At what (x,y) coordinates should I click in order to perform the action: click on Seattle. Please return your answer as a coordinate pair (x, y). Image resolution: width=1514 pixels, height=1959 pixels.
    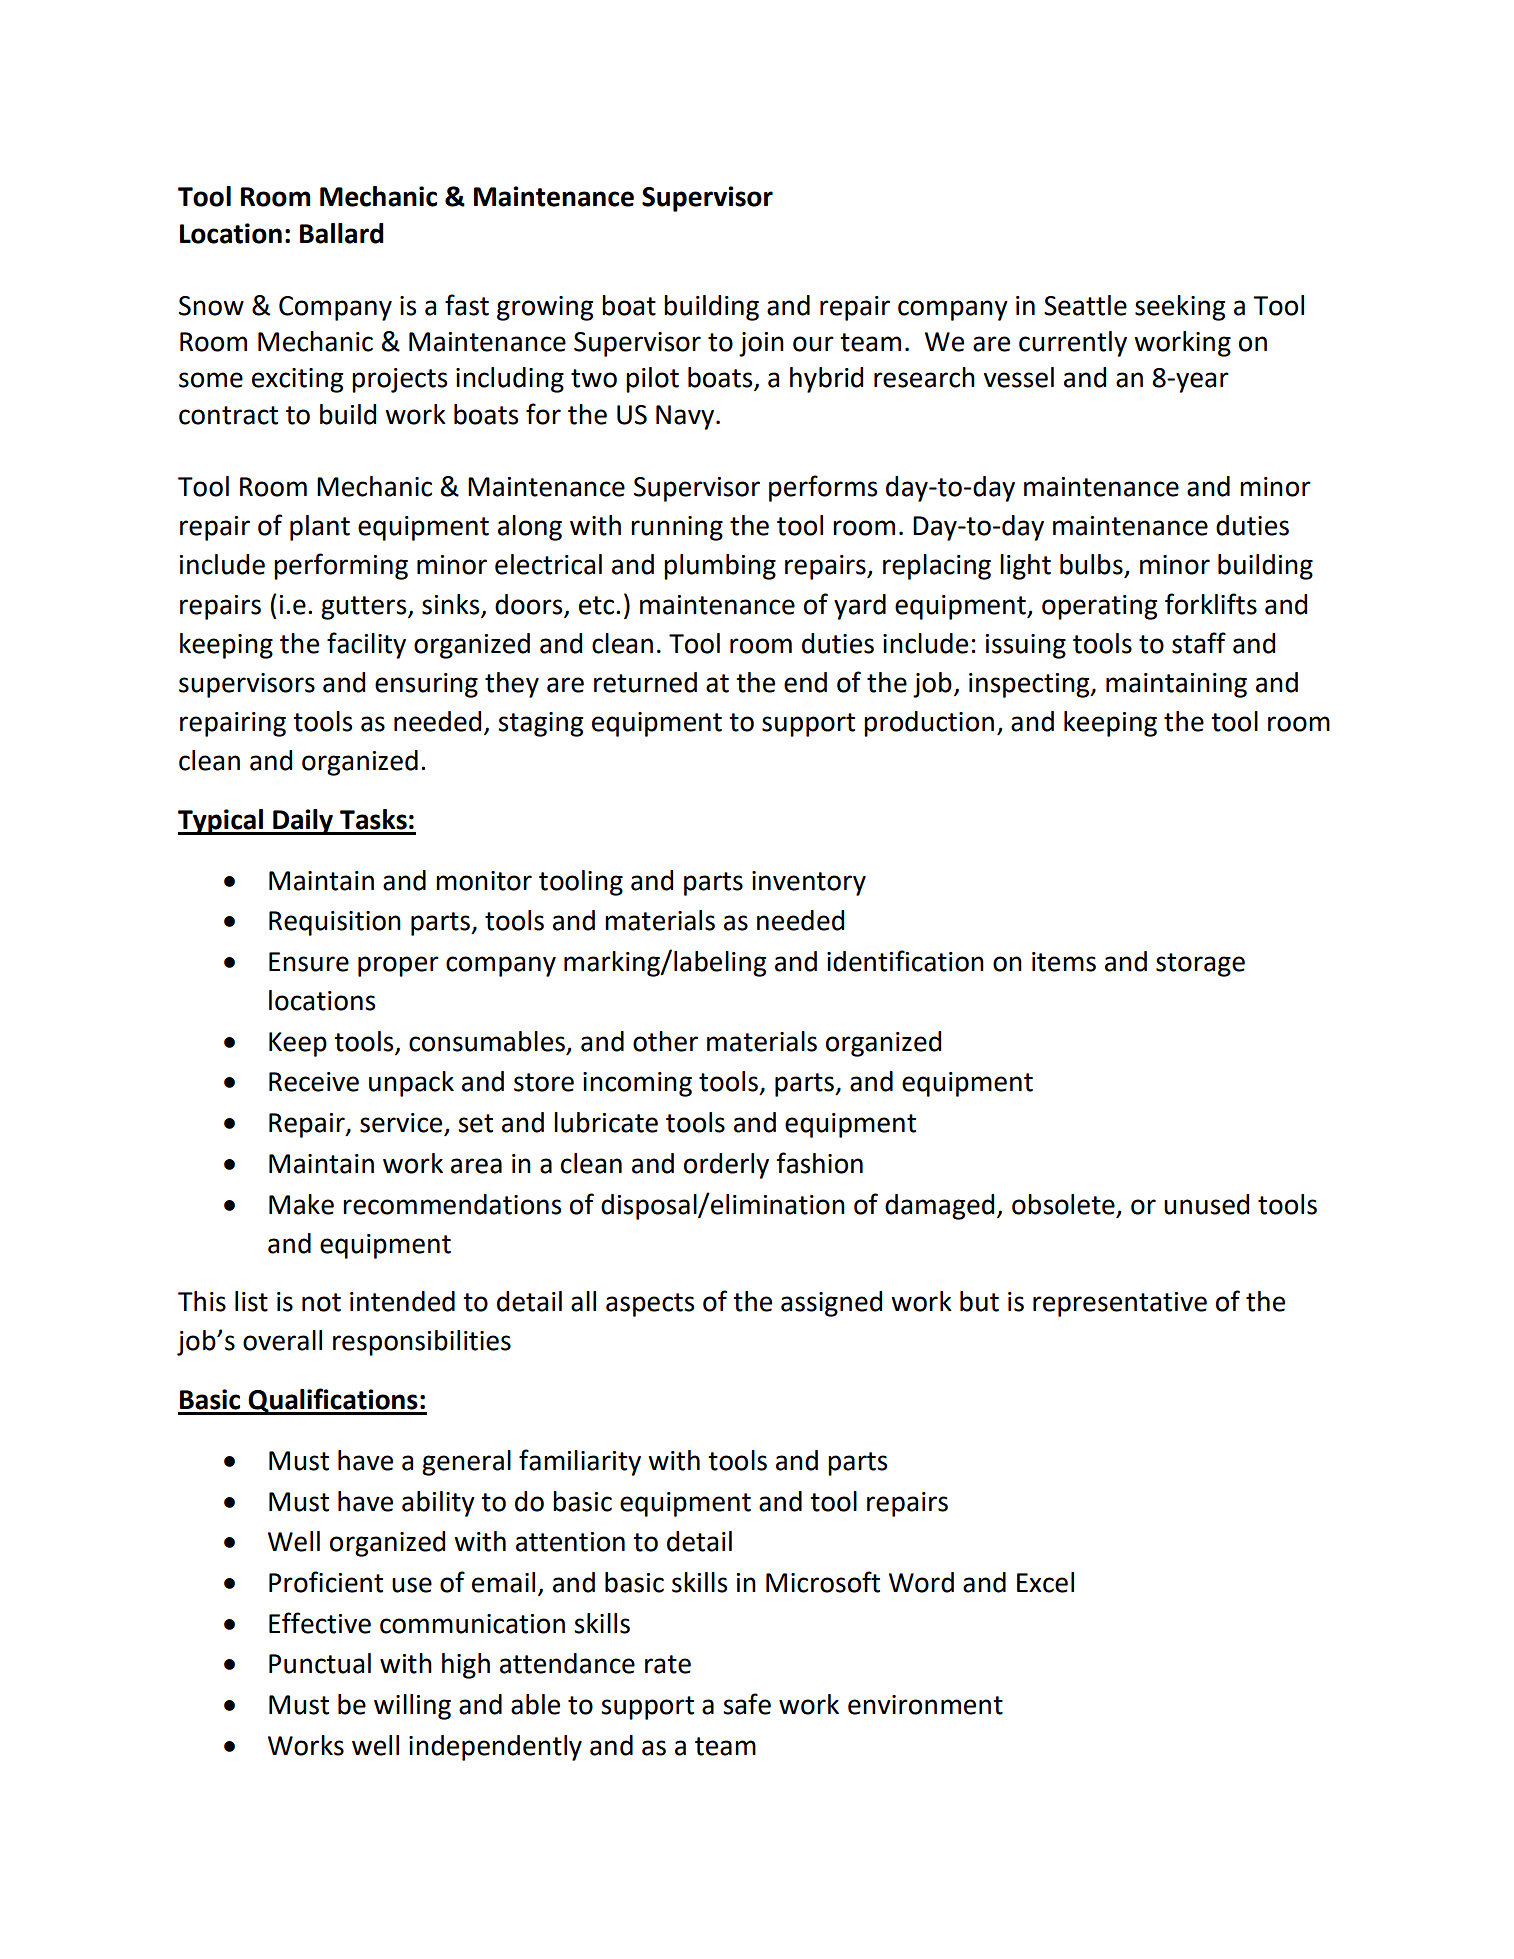
    Looking at the image, I should click on (1085, 305).
